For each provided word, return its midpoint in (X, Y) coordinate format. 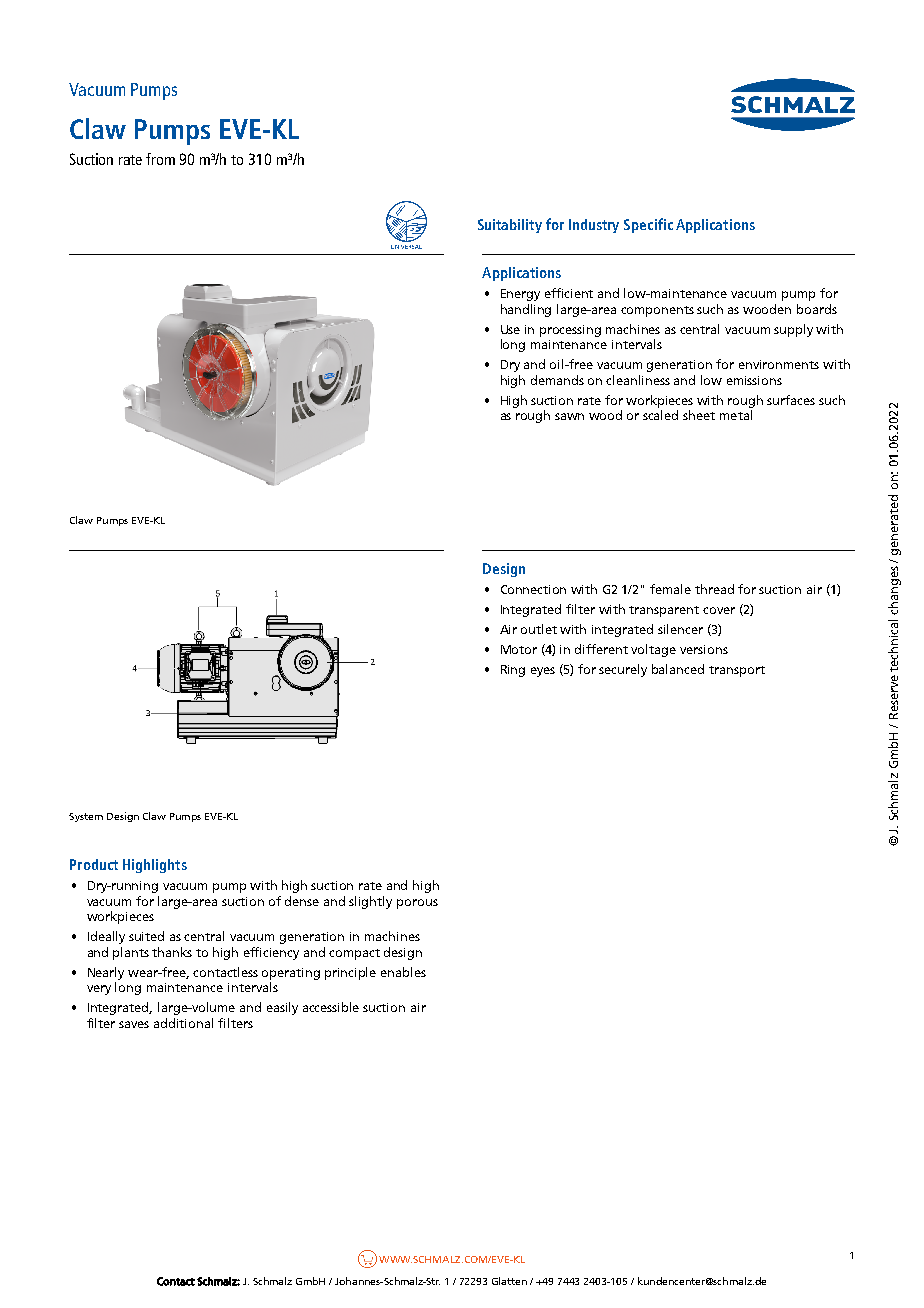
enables (403, 972)
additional (183, 1023)
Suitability (510, 226)
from (160, 159)
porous (417, 904)
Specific (648, 225)
